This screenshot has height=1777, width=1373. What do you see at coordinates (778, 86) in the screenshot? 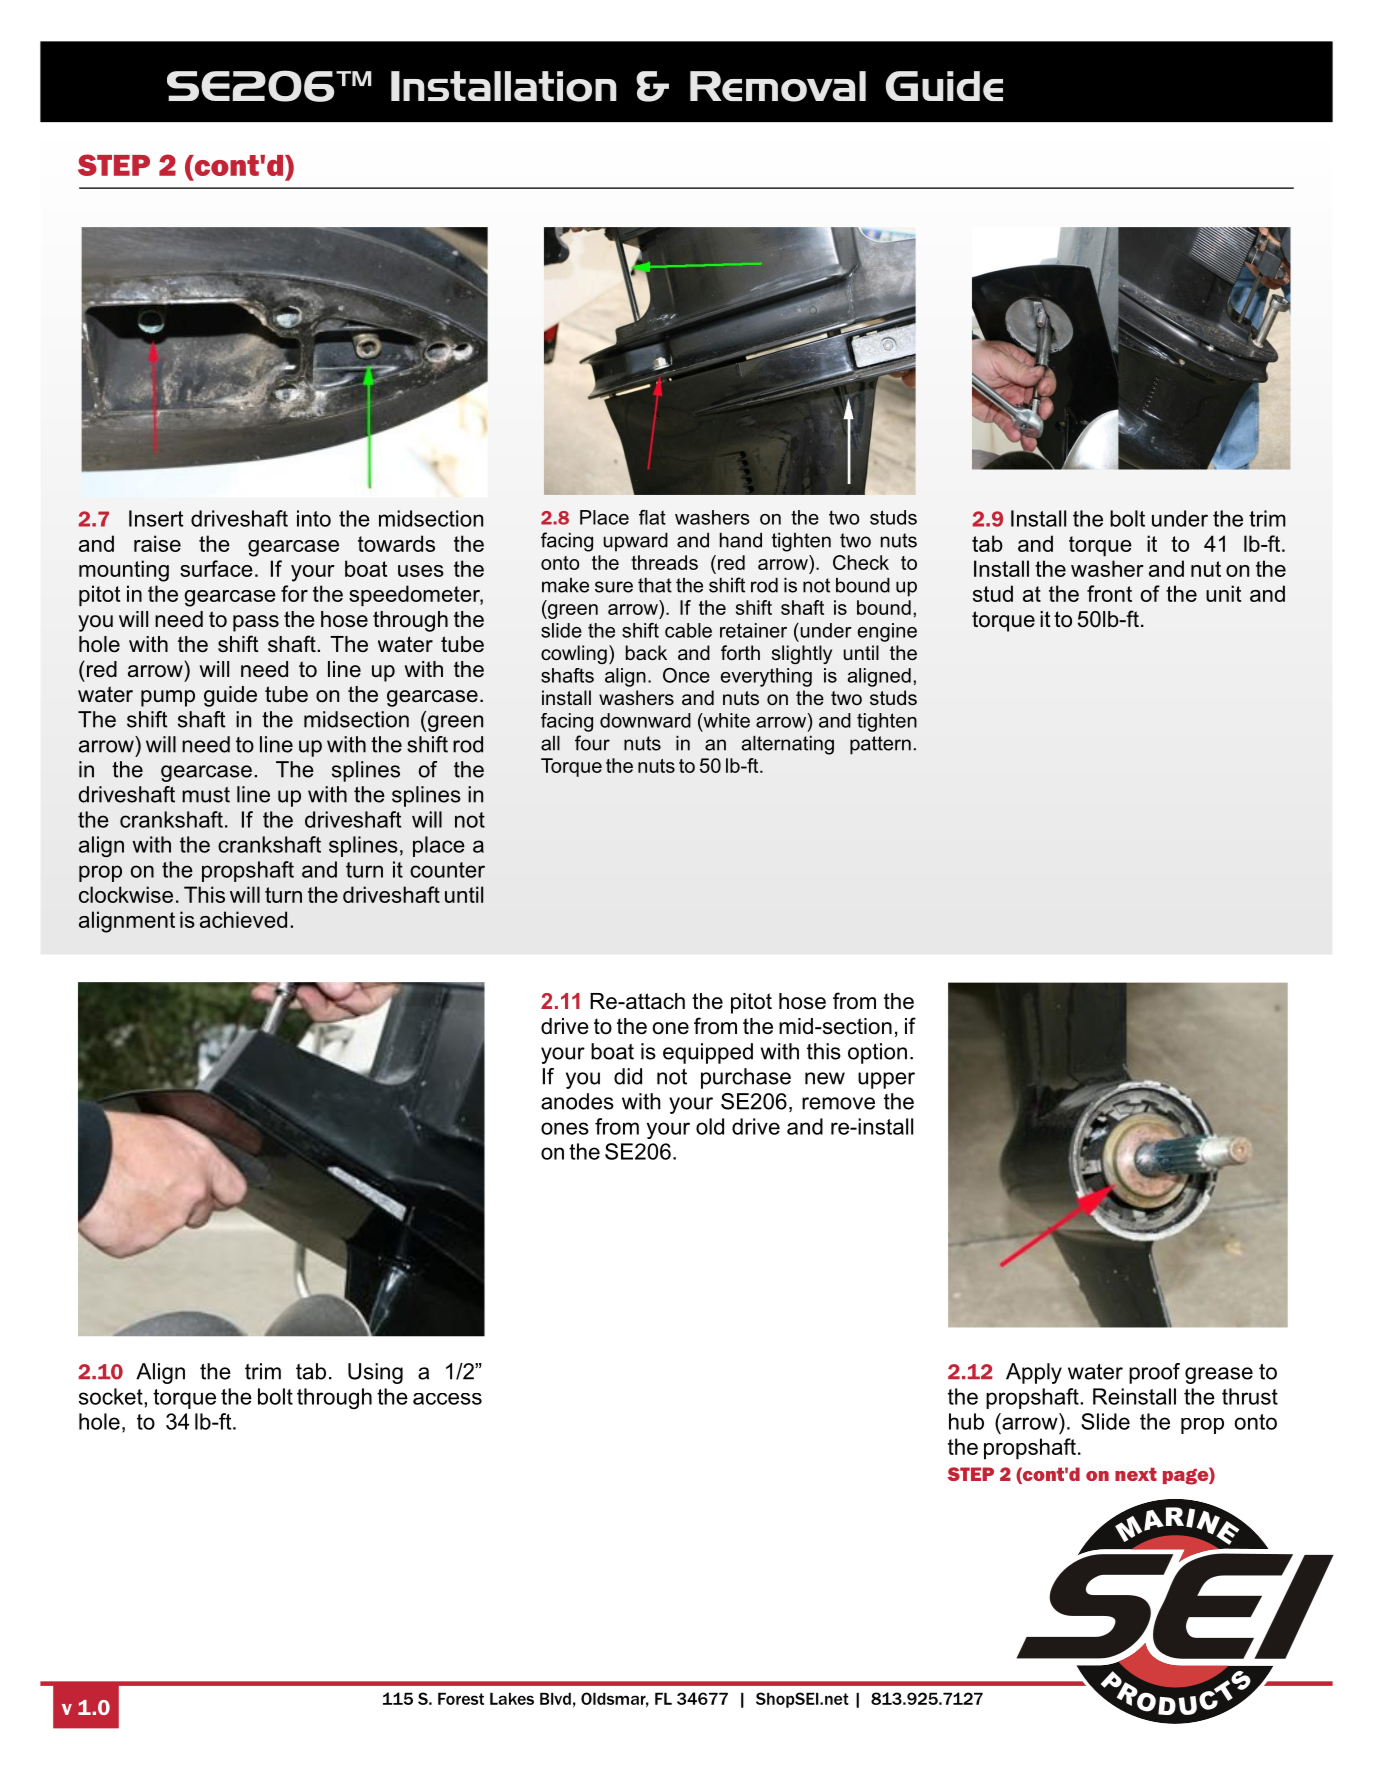
I see `Removal` at bounding box center [778, 86].
